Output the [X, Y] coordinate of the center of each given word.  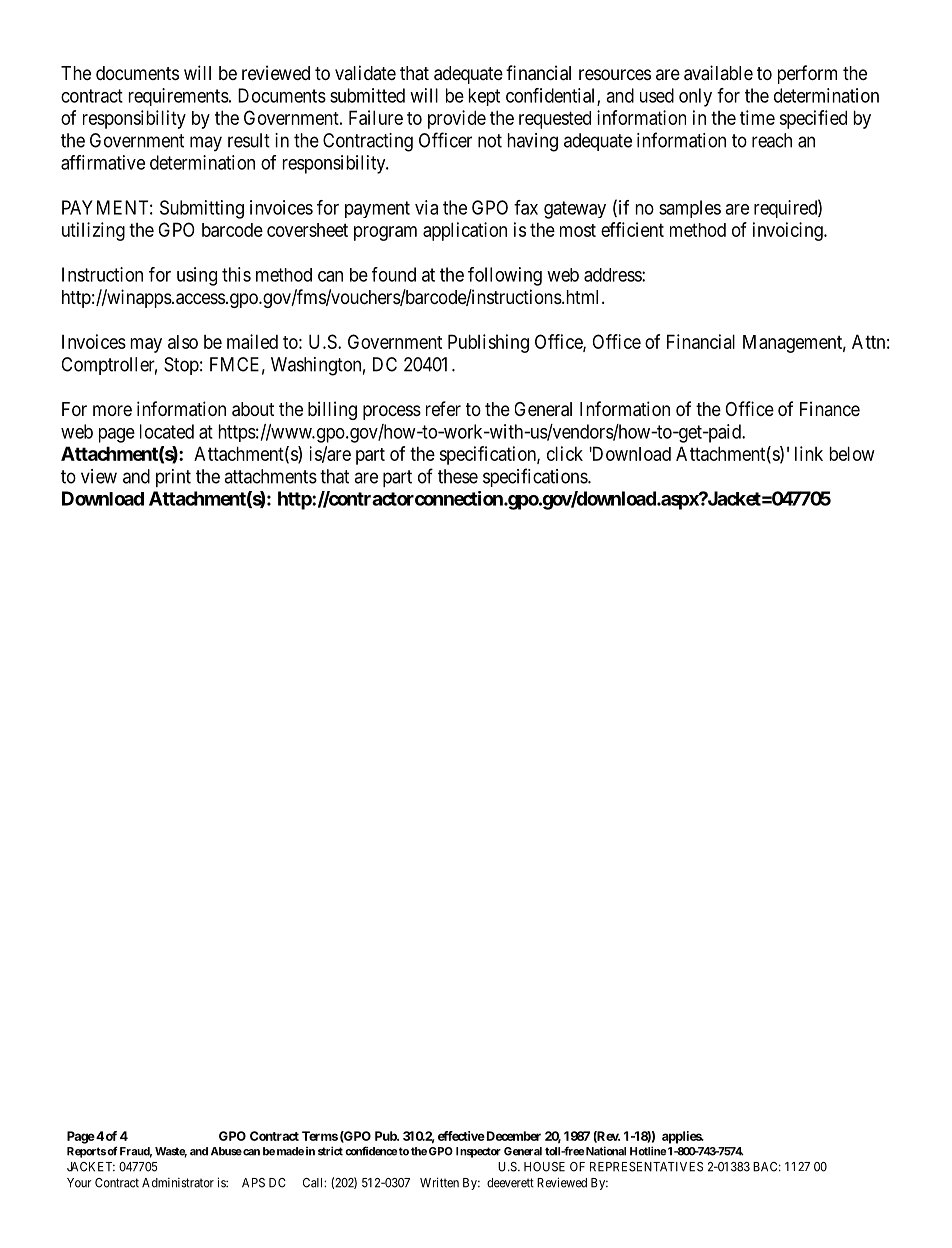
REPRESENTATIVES [646, 1167]
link [809, 453]
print [173, 478]
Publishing [488, 343]
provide [457, 119]
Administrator [178, 1183]
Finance [830, 408]
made [290, 1151]
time [757, 117]
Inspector [478, 1152]
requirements [179, 97]
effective [461, 1136]
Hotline [648, 1151]
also [183, 342]
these [458, 476]
